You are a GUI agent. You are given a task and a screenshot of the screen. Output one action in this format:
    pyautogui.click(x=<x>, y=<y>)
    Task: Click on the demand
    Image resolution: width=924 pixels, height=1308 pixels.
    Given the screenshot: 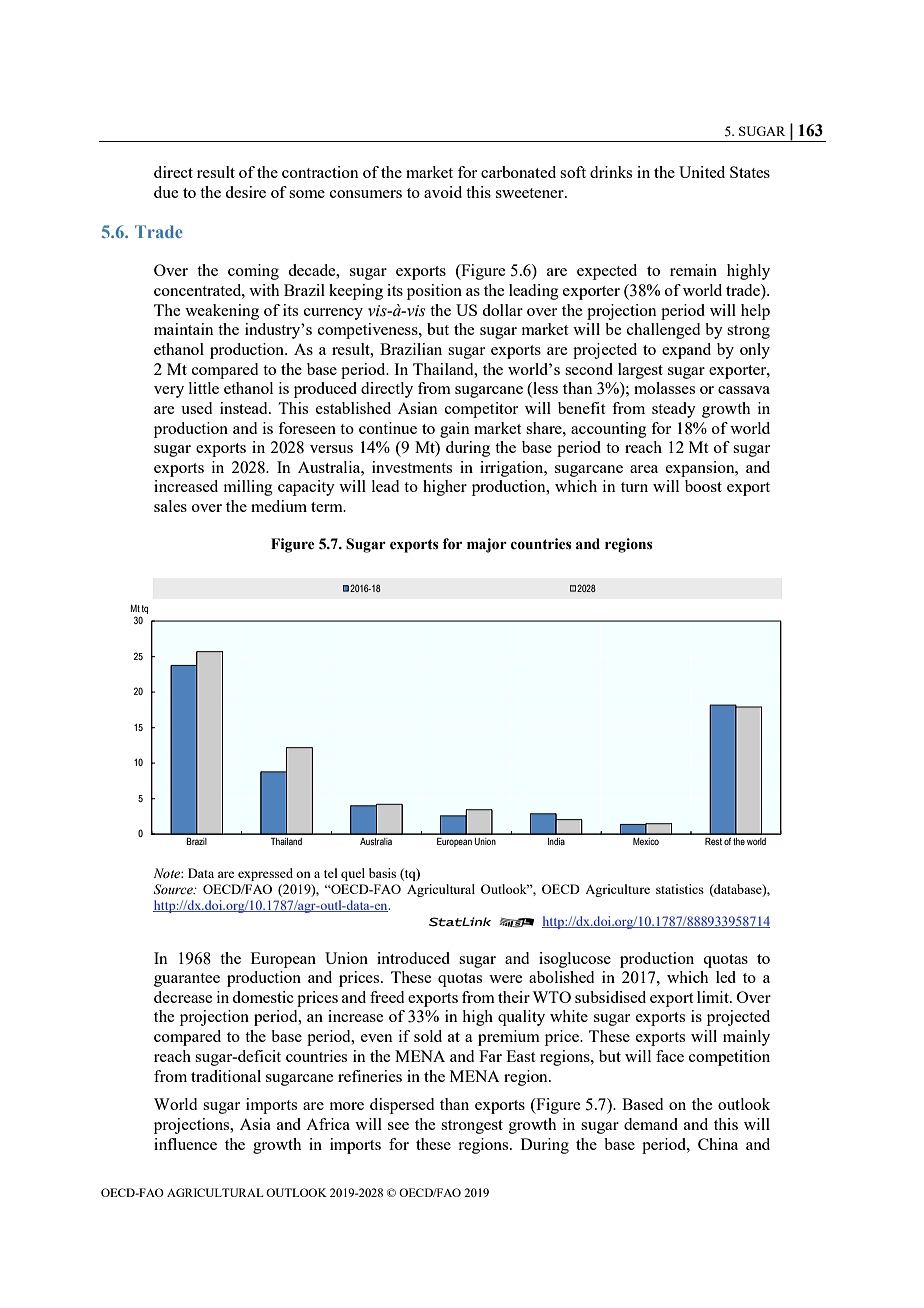 What is the action you would take?
    pyautogui.click(x=651, y=1124)
